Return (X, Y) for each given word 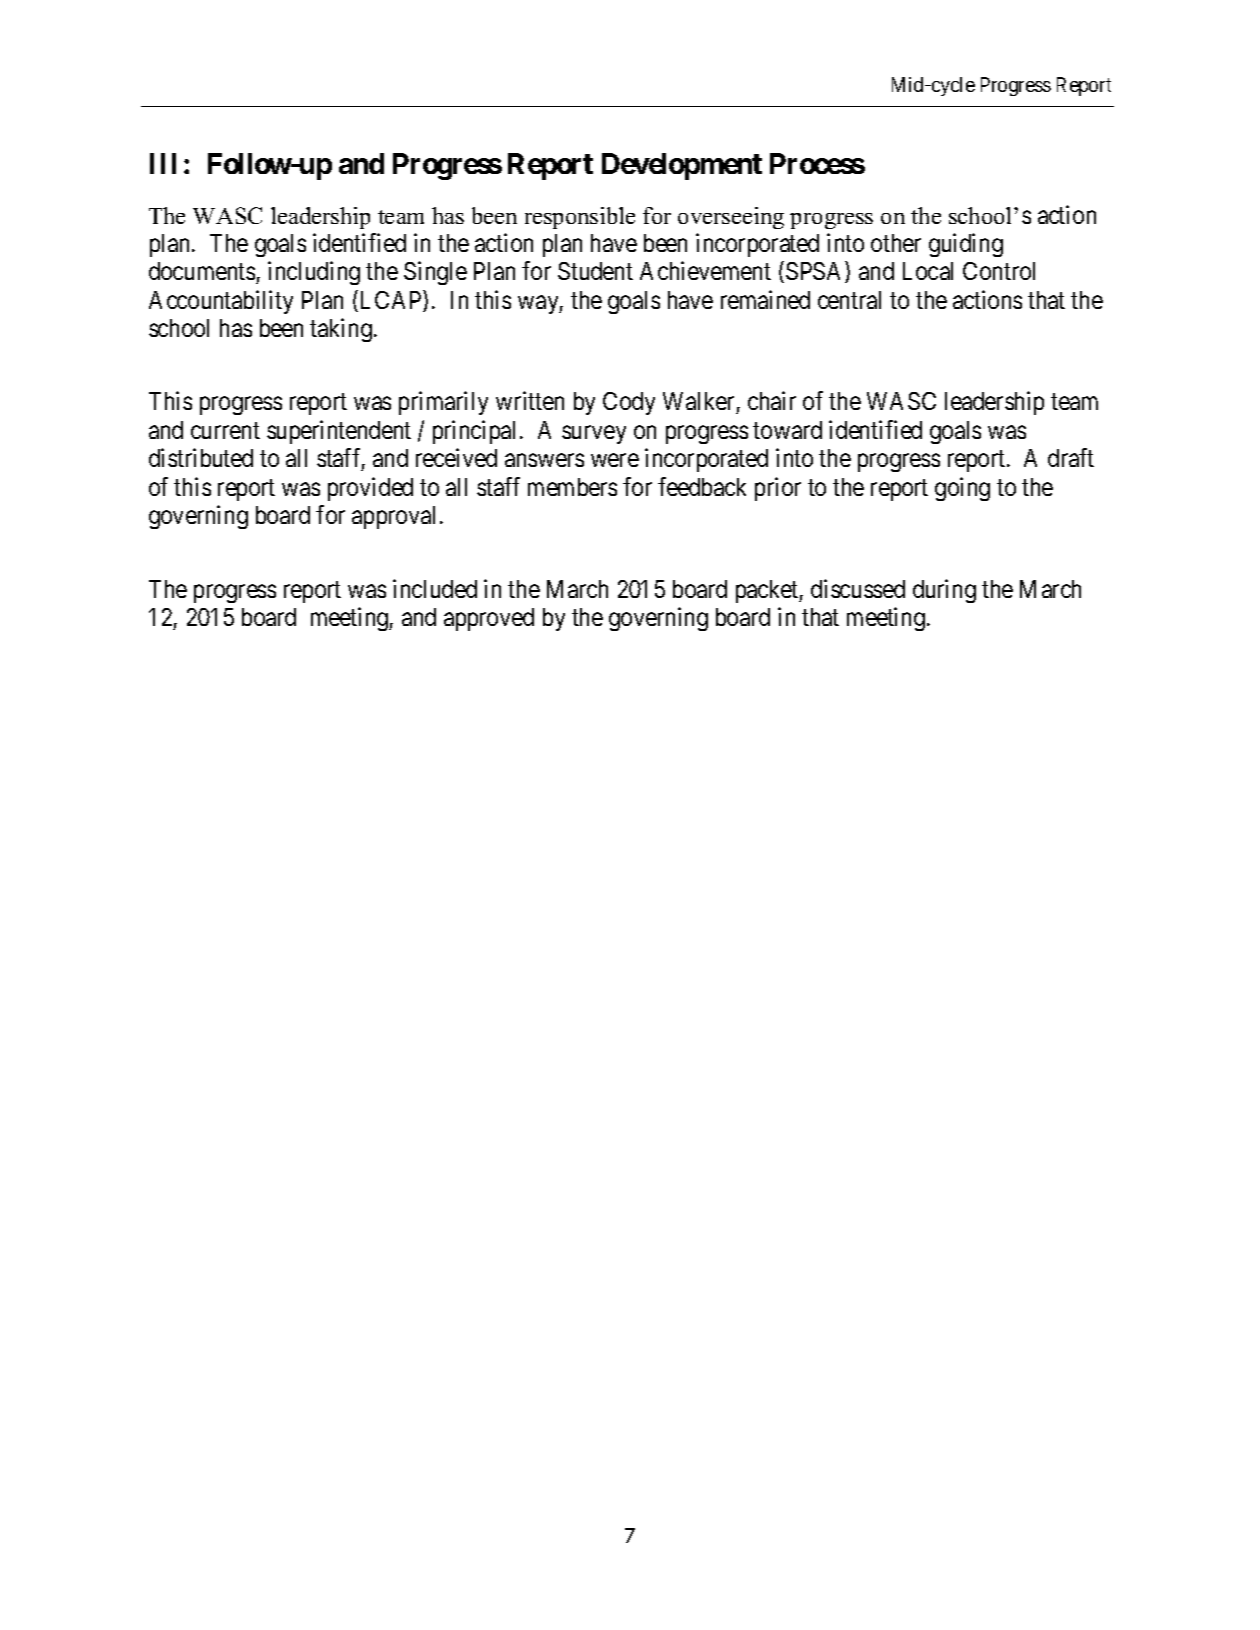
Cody (629, 403)
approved (489, 619)
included (435, 588)
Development (682, 166)
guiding (966, 245)
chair (772, 401)
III (163, 163)
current (225, 431)
